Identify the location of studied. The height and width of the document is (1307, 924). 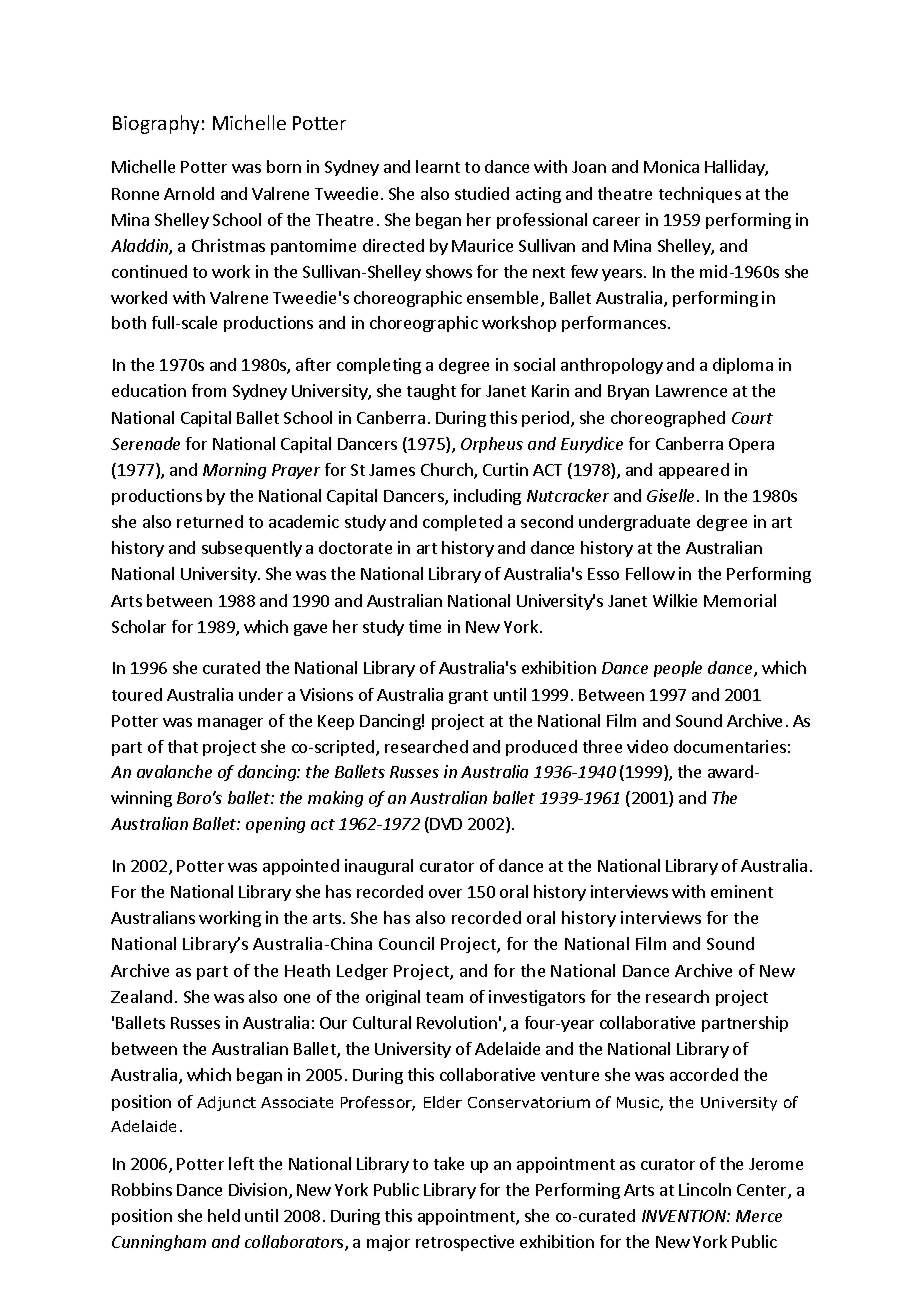
(482, 193).
